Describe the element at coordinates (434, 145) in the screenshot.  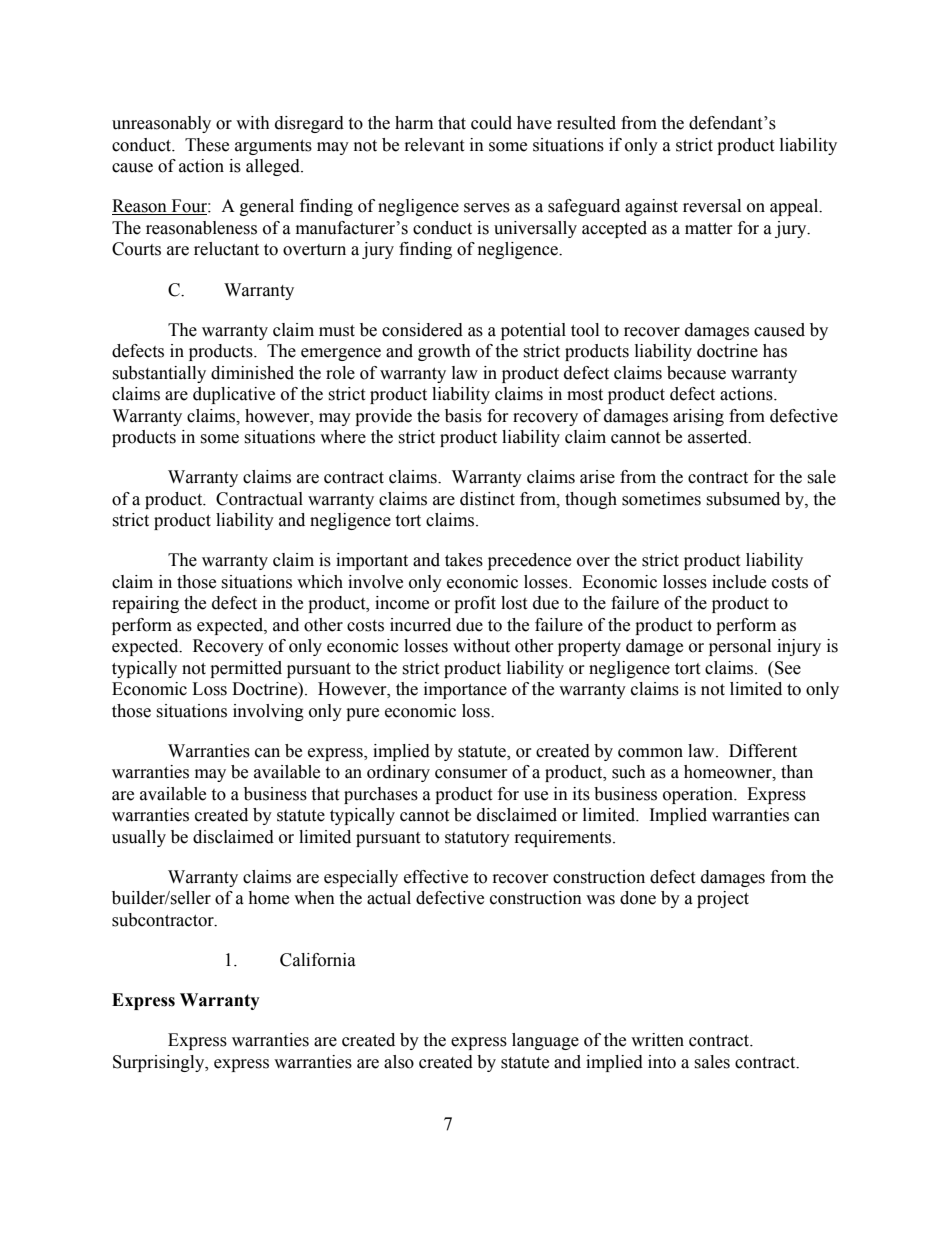
I see `relevant` at that location.
